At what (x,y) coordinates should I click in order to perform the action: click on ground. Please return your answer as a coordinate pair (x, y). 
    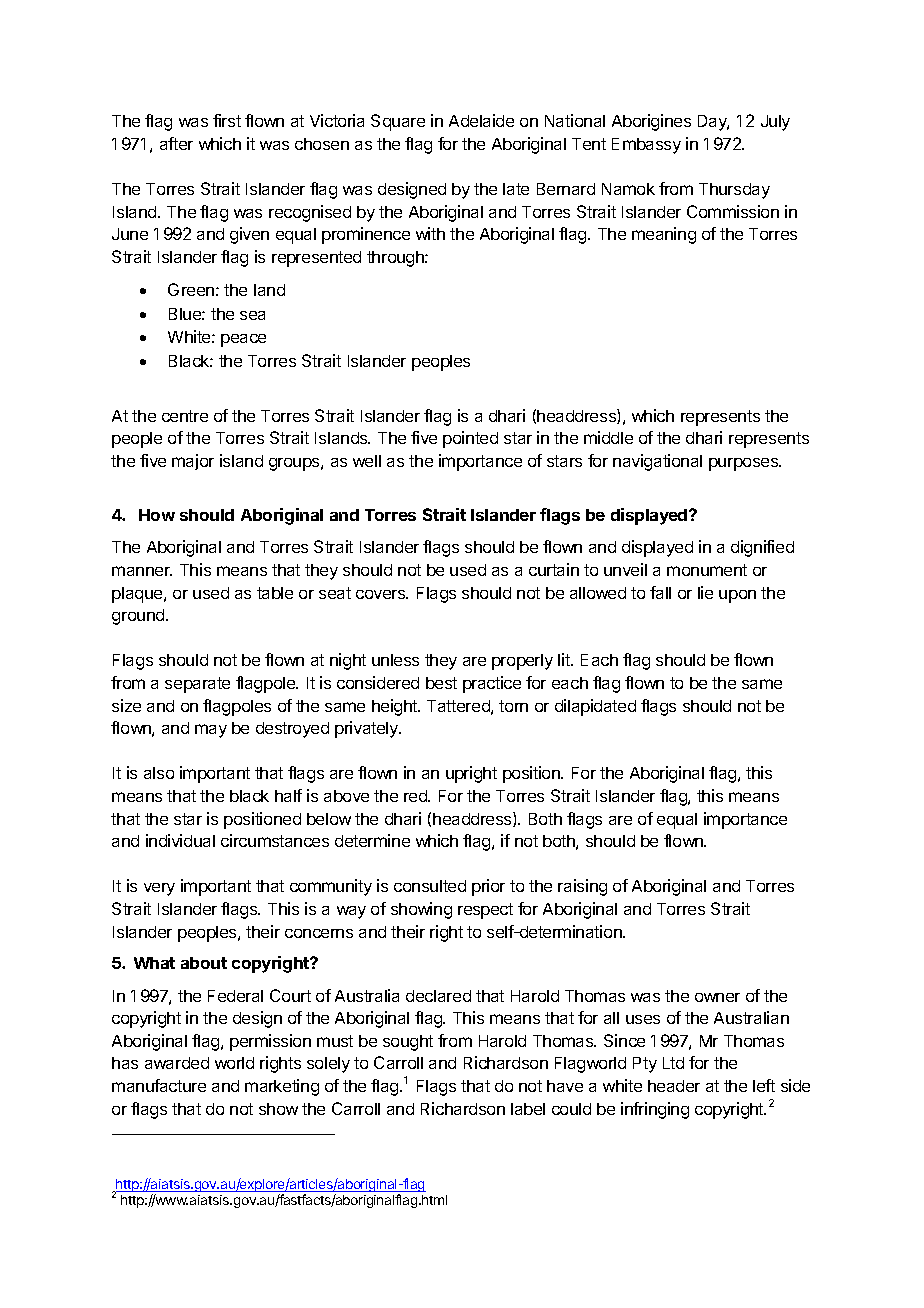
    Looking at the image, I should click on (139, 617).
